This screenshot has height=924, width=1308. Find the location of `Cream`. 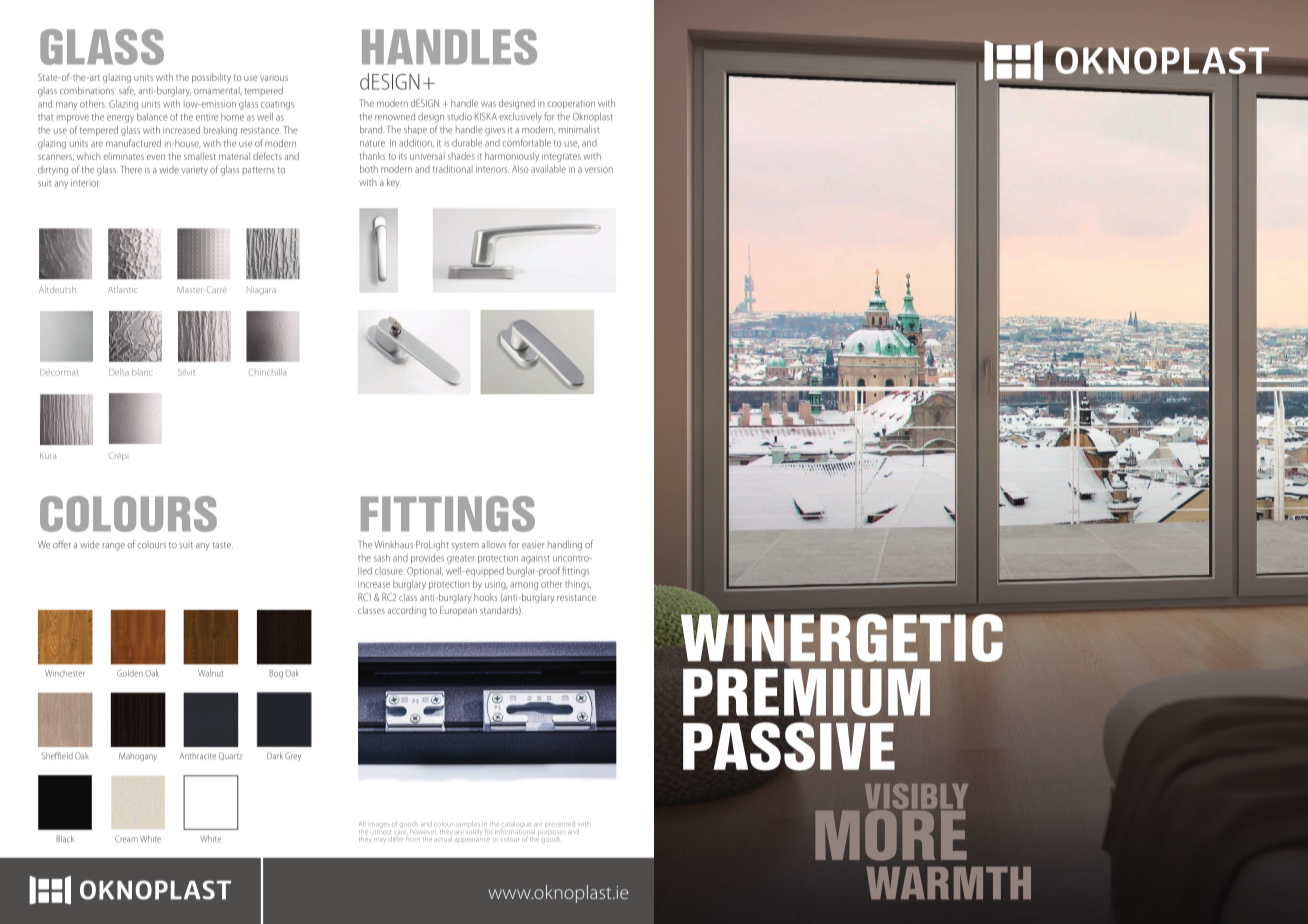

Cream is located at coordinates (126, 839).
